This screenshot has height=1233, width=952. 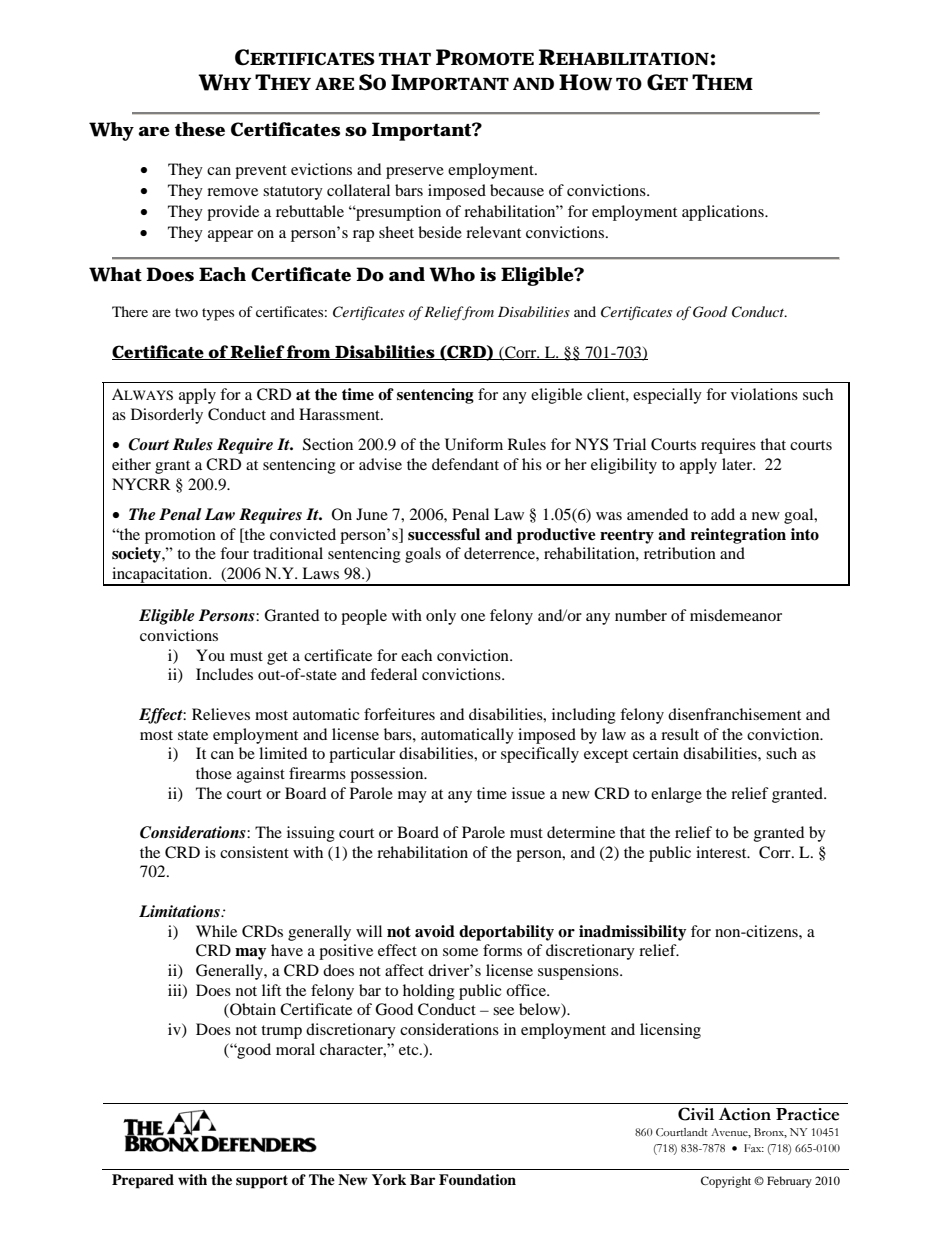 I want to click on Foundation, so click(x=477, y=1180).
